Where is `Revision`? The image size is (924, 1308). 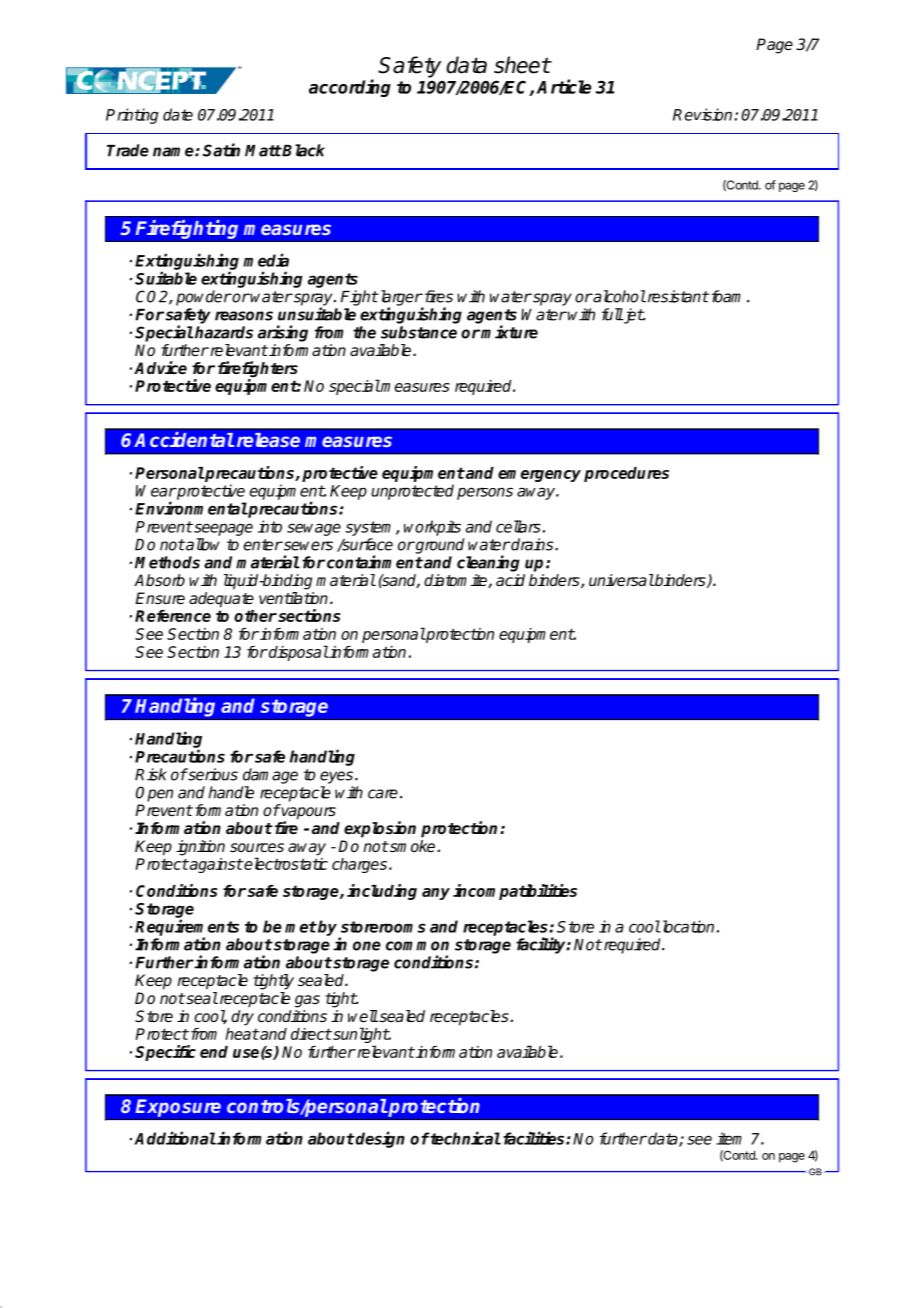 Revision is located at coordinates (702, 114).
